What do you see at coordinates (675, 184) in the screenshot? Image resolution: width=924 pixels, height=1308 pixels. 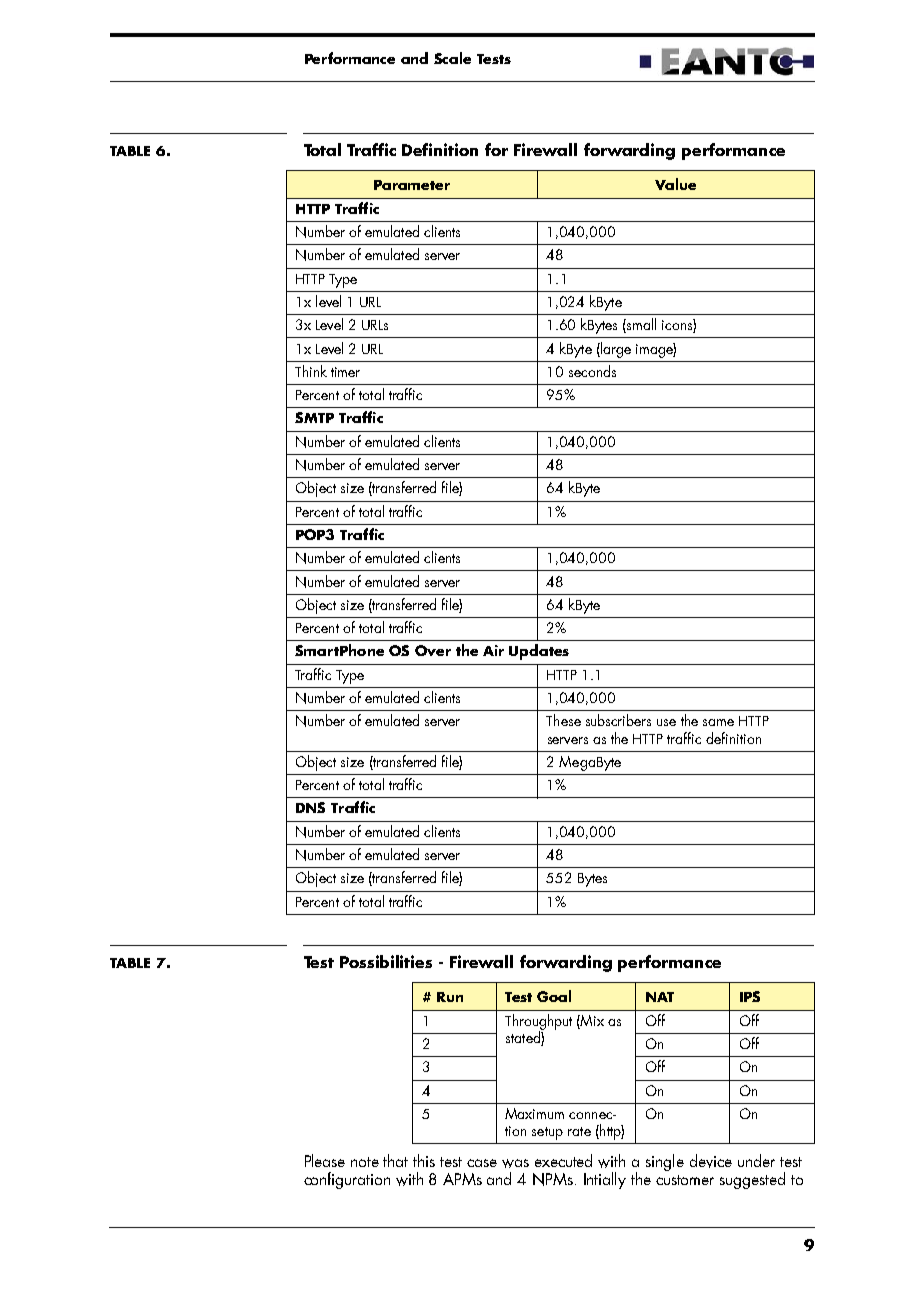 I see `Value` at bounding box center [675, 184].
